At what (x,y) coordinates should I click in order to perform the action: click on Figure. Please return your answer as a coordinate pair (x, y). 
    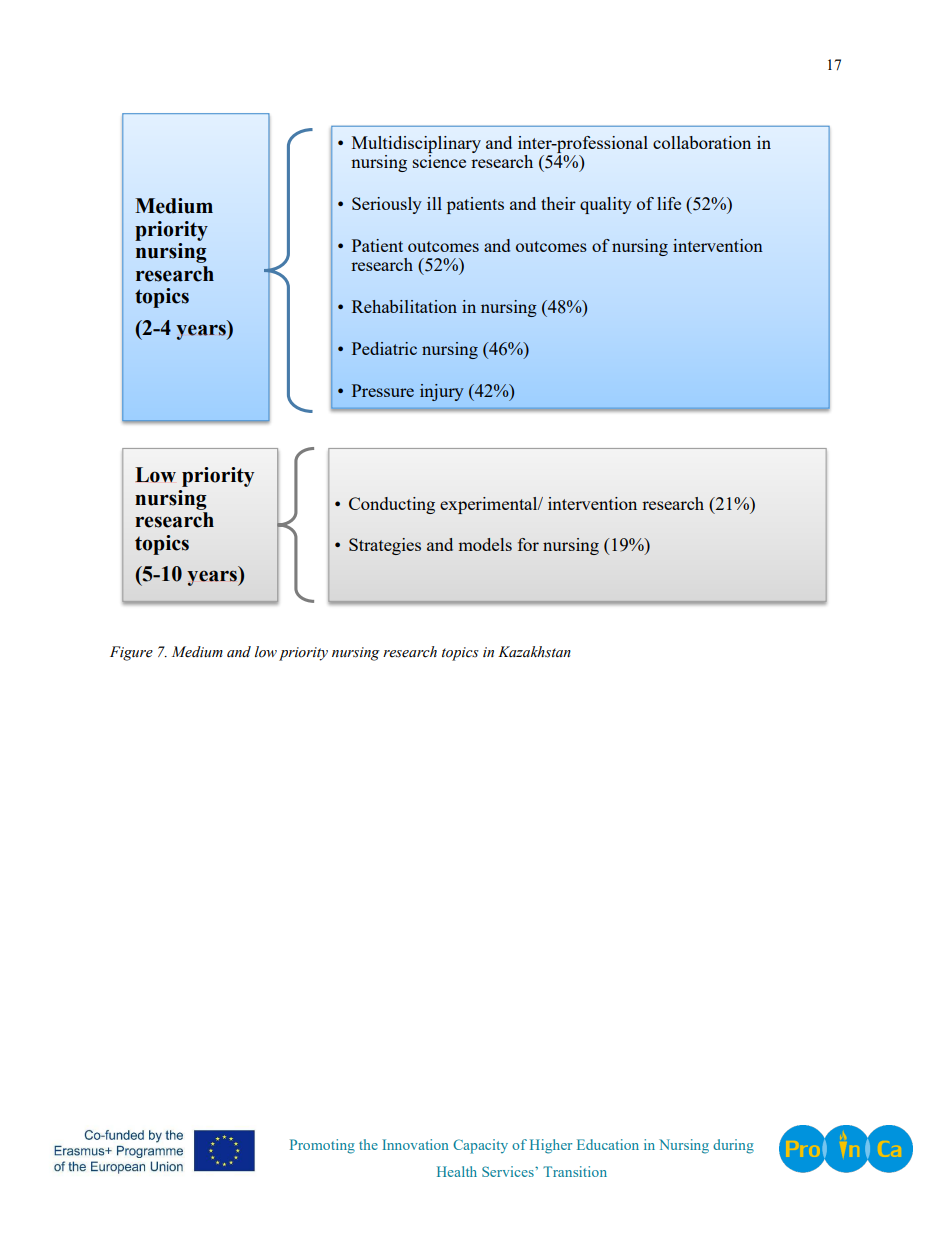
    Looking at the image, I should click on (131, 653).
